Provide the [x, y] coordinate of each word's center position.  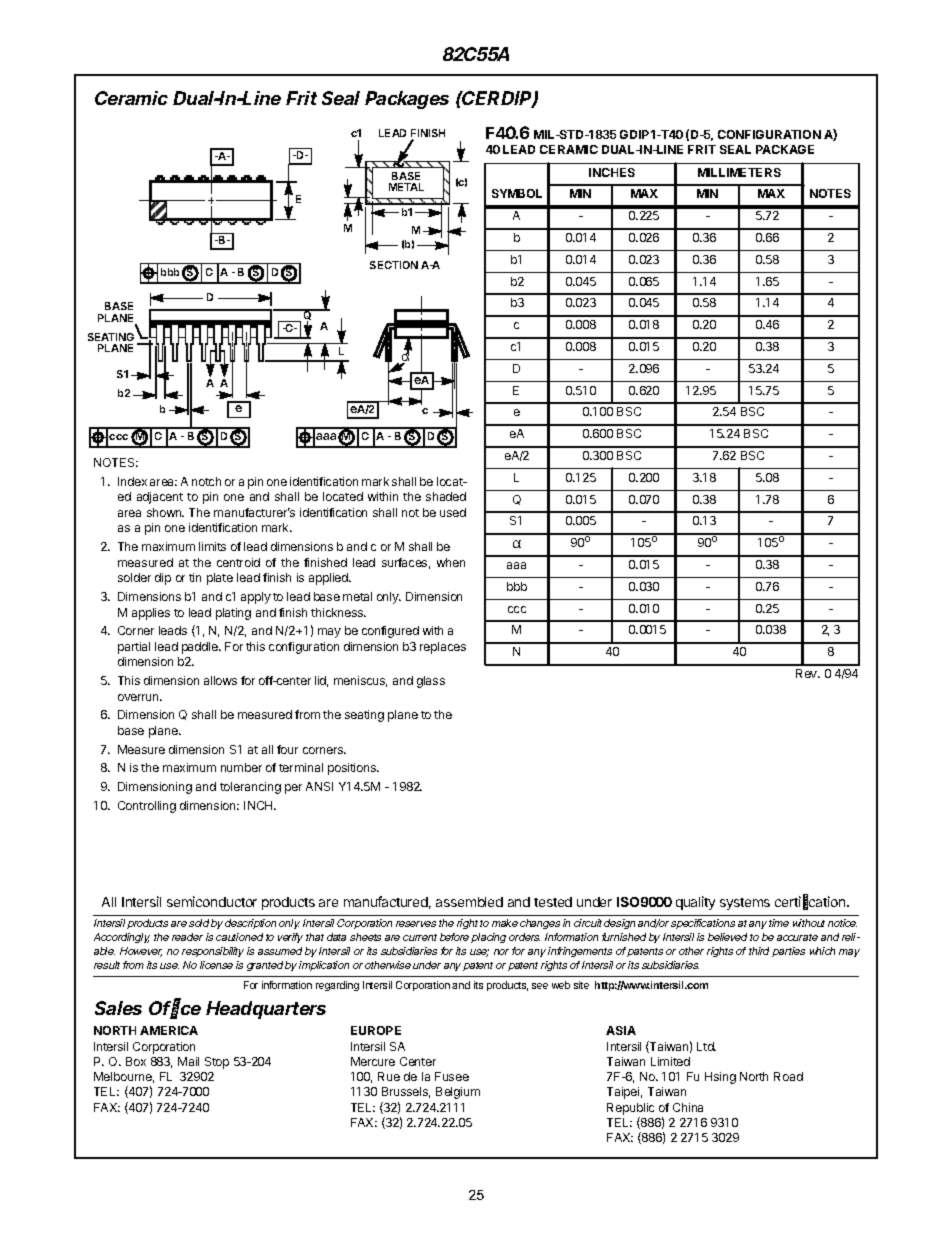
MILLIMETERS [739, 172]
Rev [808, 673]
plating [233, 614]
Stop [217, 1063]
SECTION [394, 265]
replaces [443, 648]
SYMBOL [517, 193]
